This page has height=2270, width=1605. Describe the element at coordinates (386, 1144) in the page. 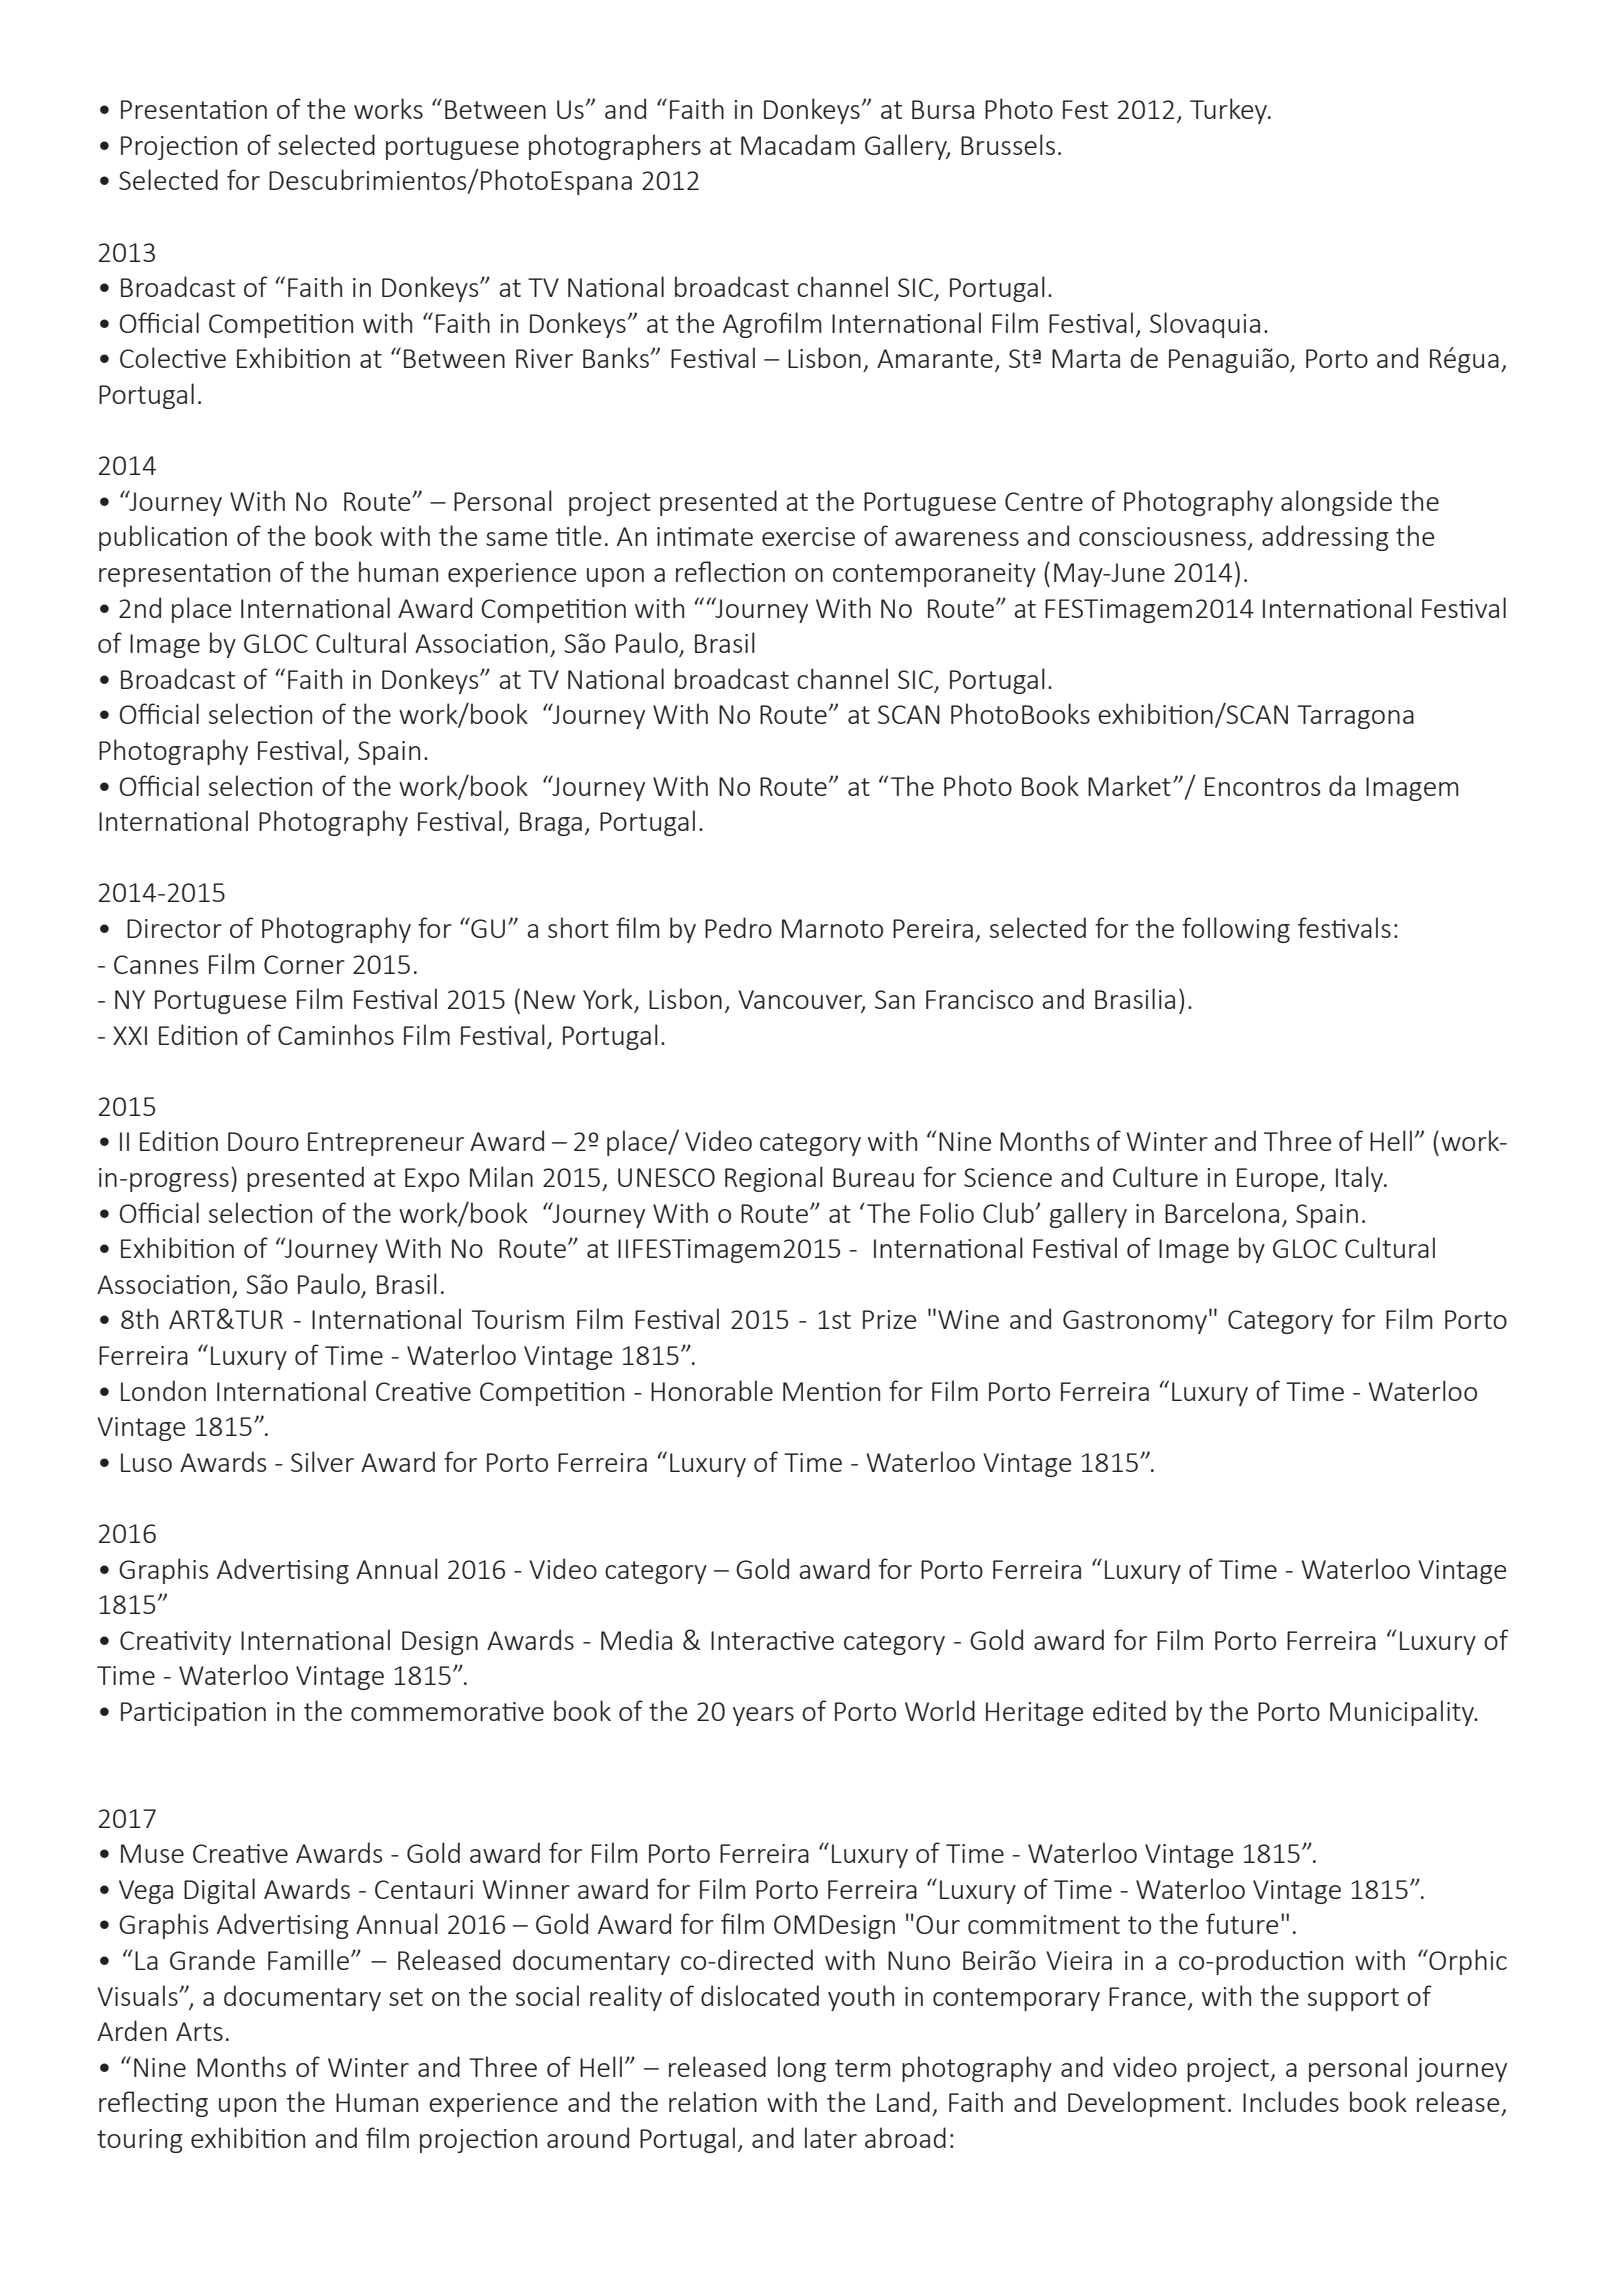

I see `Entrepreneur` at that location.
